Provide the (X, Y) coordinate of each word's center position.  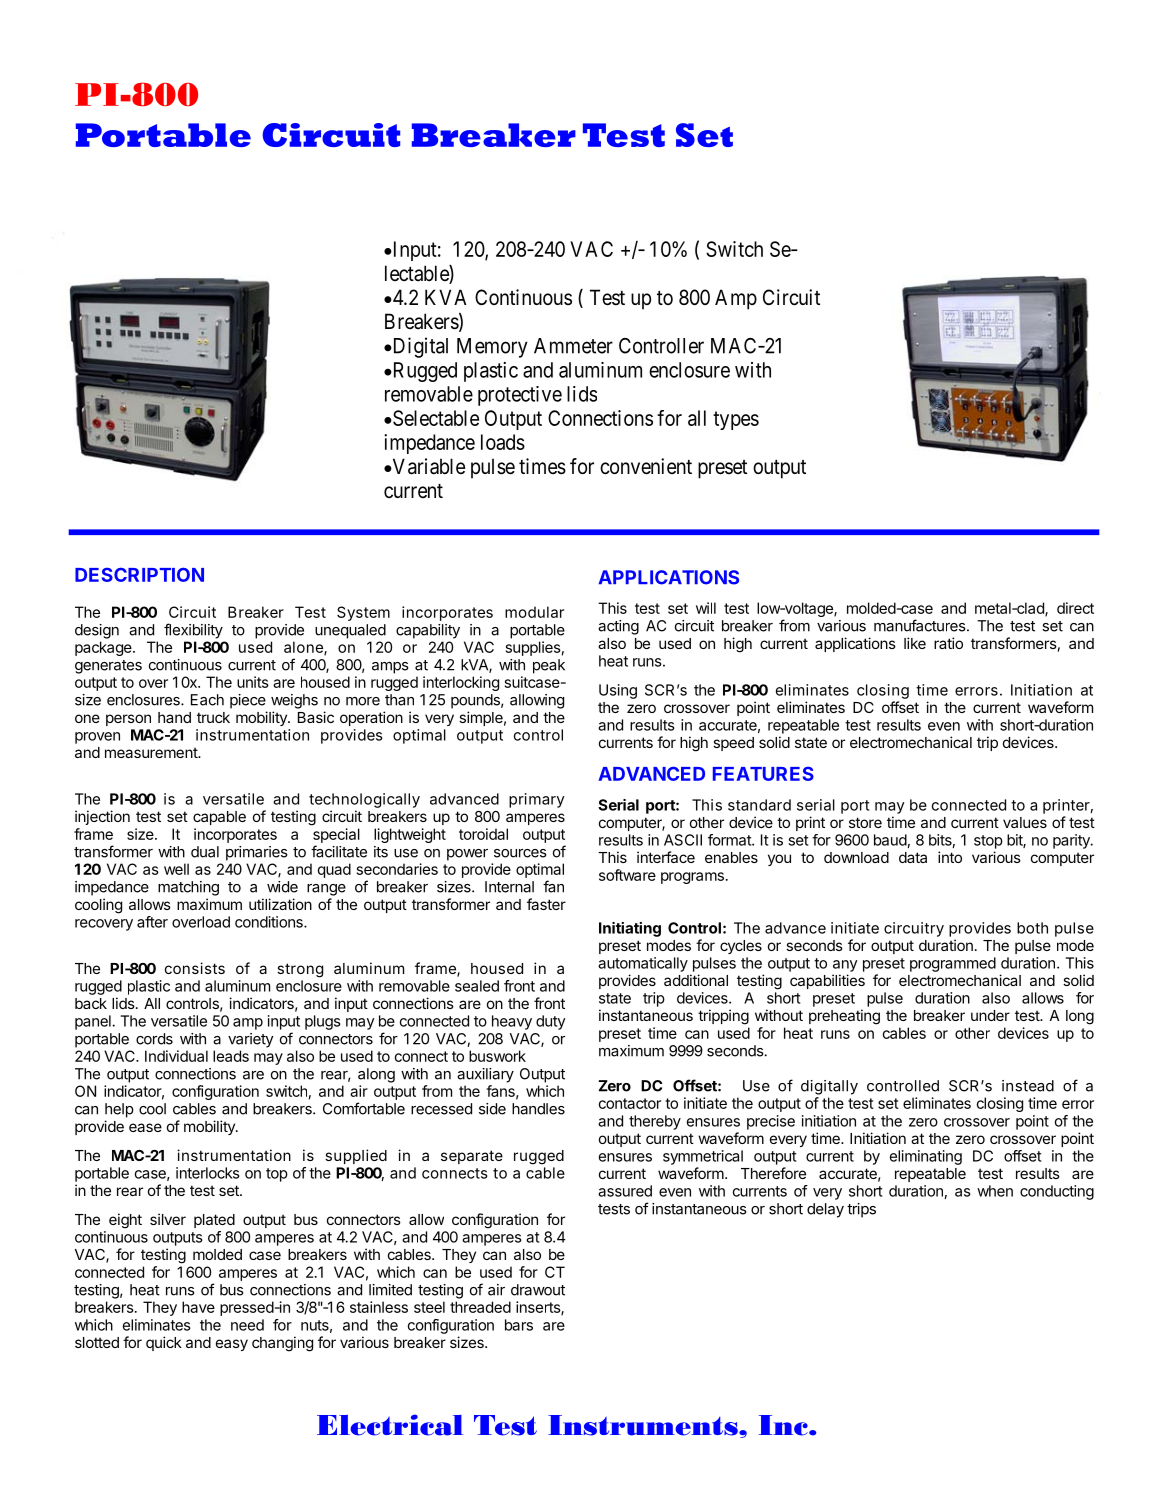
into (950, 857)
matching (188, 888)
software (627, 875)
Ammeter (573, 346)
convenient (646, 466)
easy (232, 1345)
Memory (492, 348)
